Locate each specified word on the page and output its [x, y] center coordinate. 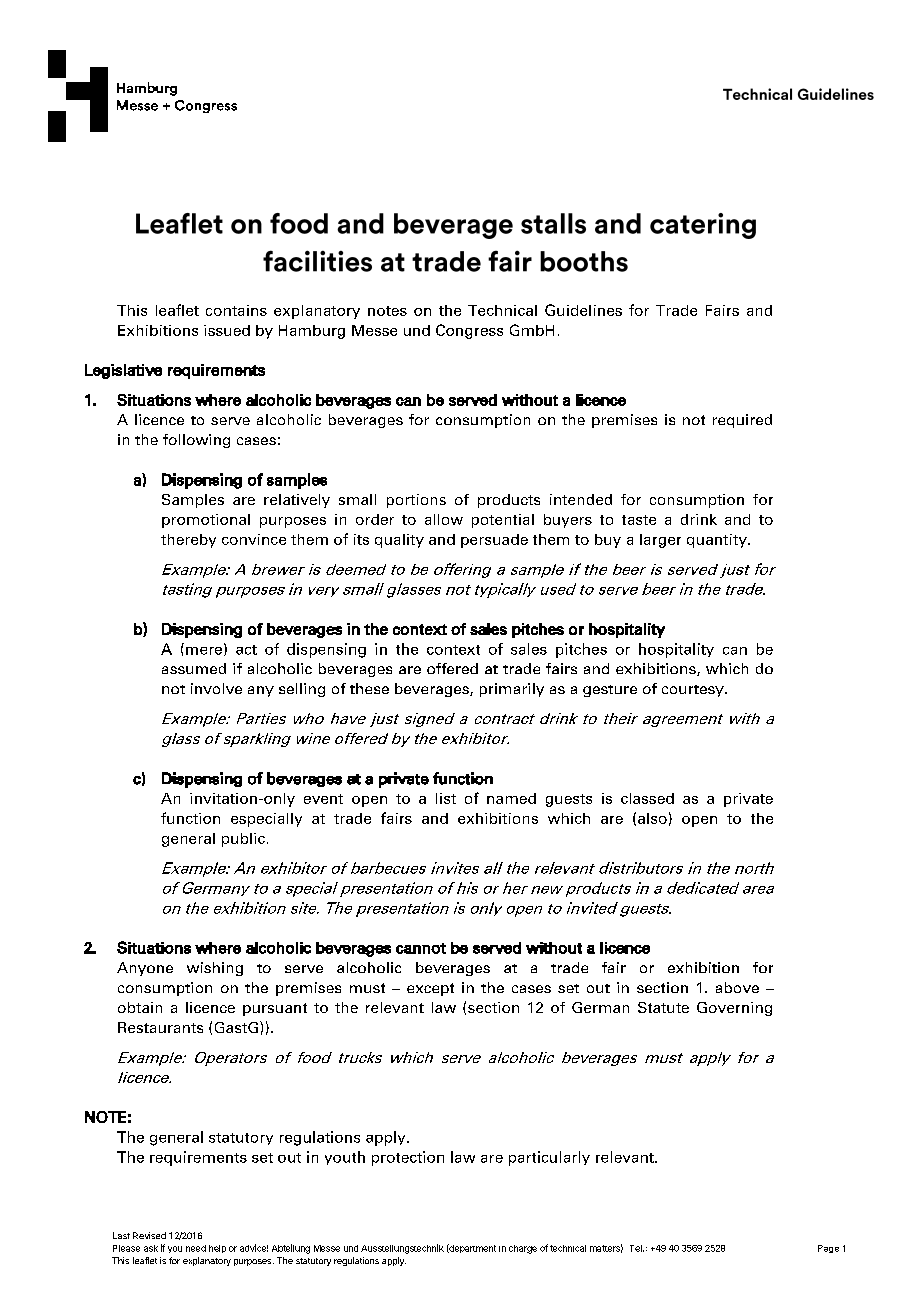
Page [828, 1249]
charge [523, 1249]
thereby [188, 541]
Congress [469, 331]
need [196, 1248]
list [446, 798]
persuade [494, 541]
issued [227, 330]
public [243, 840]
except [430, 989]
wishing [215, 969]
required [742, 421]
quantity [718, 541]
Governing [734, 1009]
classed [647, 798]
